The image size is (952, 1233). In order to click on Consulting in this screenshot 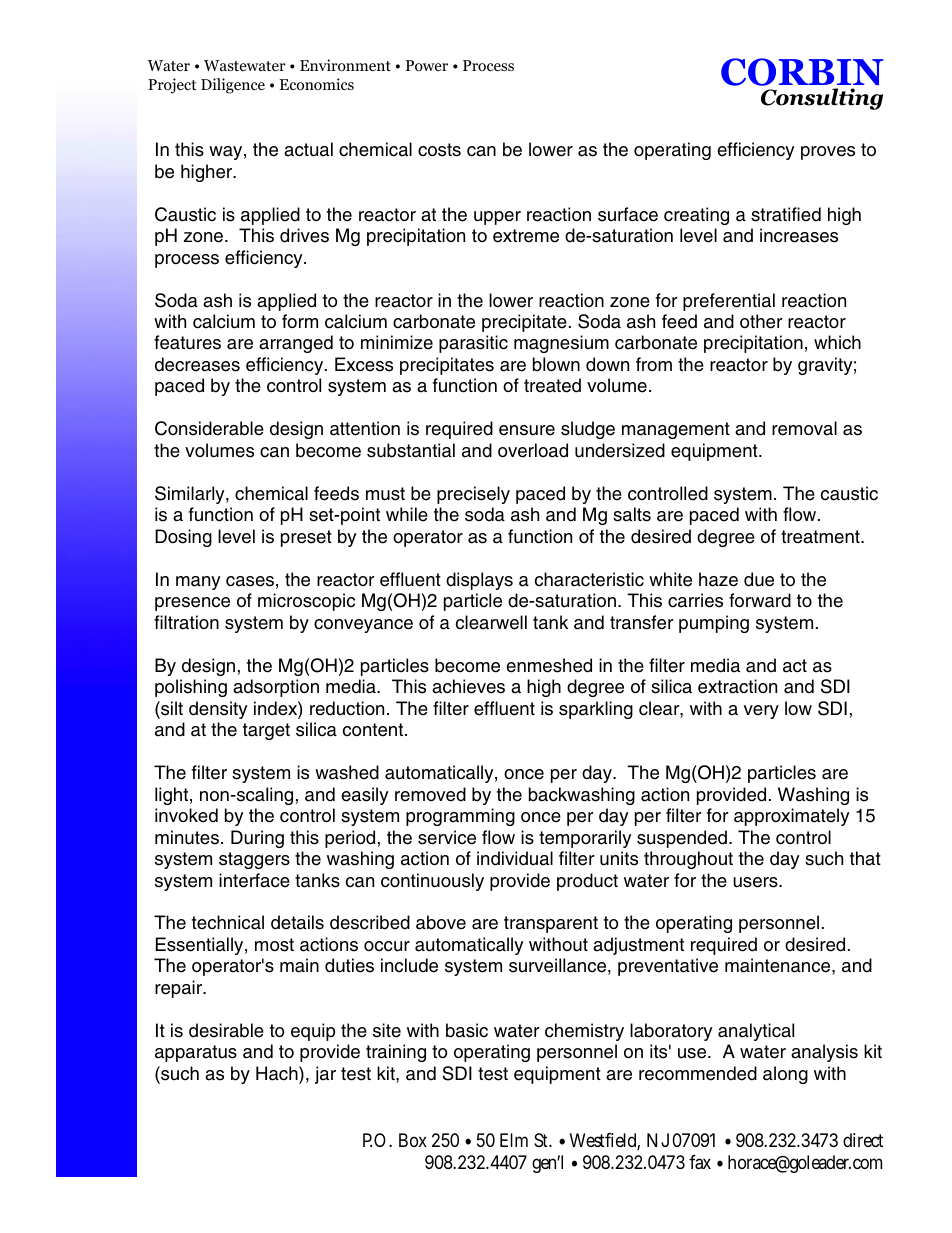, I will do `click(822, 99)`.
